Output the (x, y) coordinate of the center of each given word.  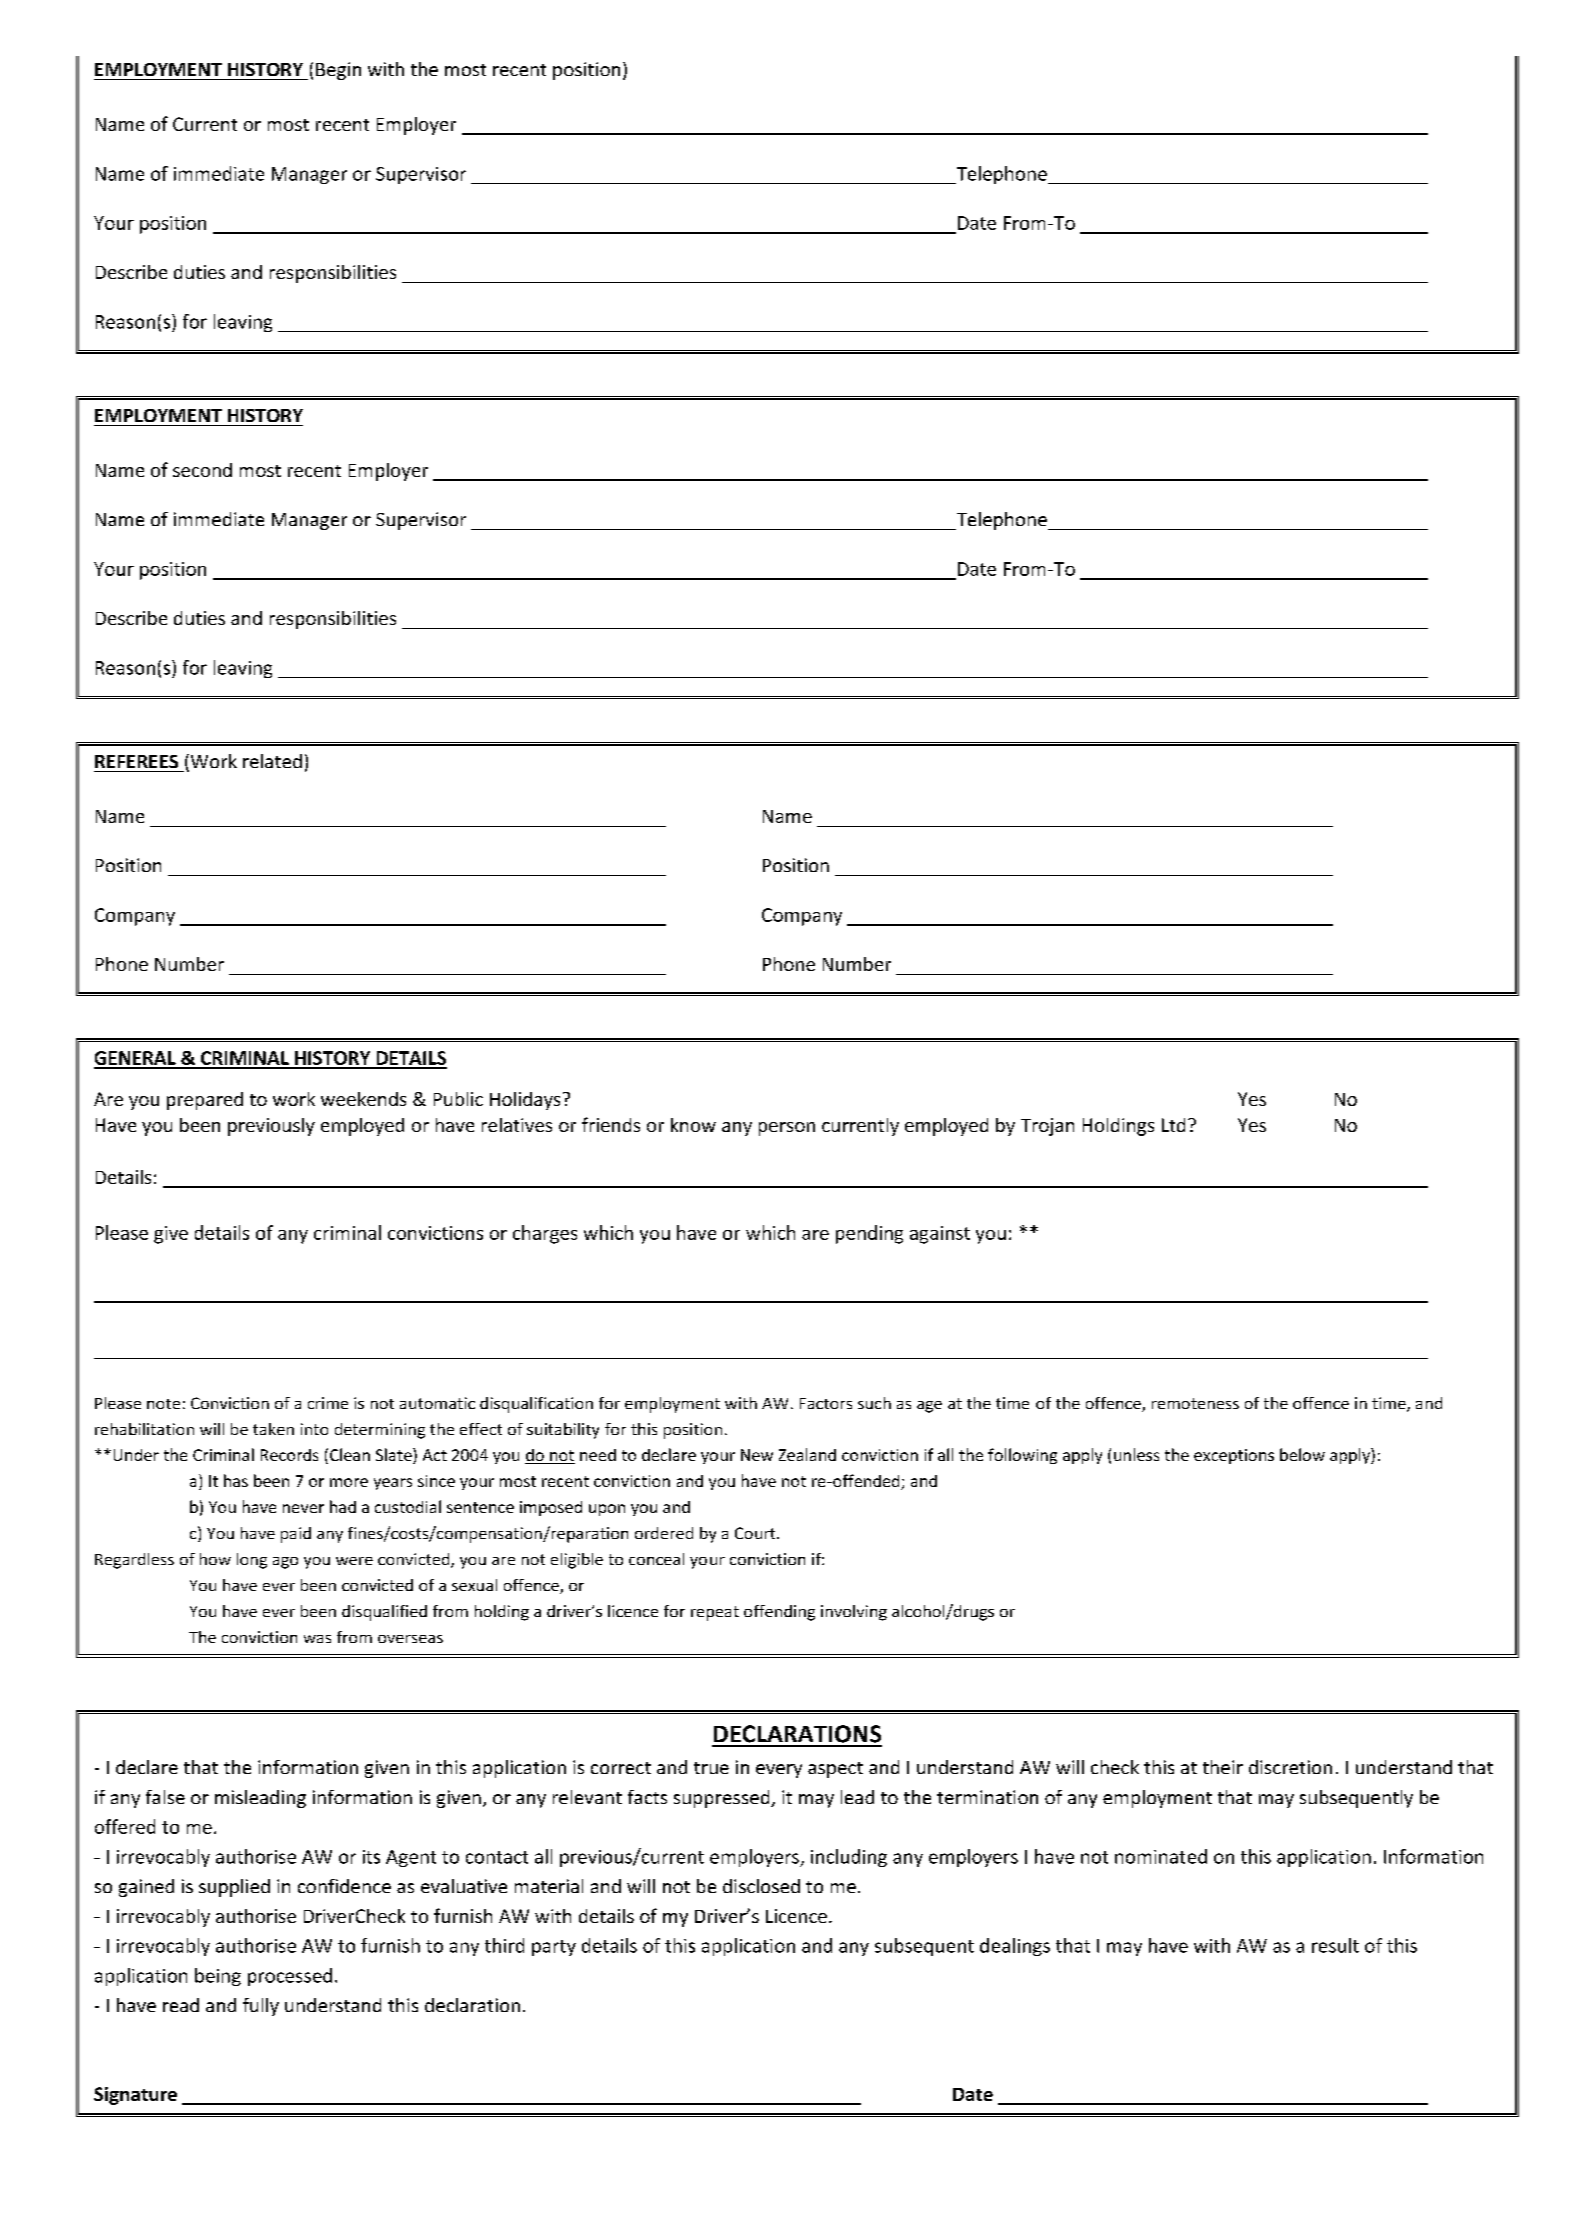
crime (328, 1403)
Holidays (525, 1101)
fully (261, 2007)
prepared (205, 1101)
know (693, 1125)
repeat (715, 1613)
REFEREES (136, 761)
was (317, 1639)
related (272, 761)
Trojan (1047, 1127)
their (1223, 1767)
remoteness (1195, 1403)
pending (869, 1234)
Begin (338, 71)
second (202, 470)
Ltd (1173, 1125)
